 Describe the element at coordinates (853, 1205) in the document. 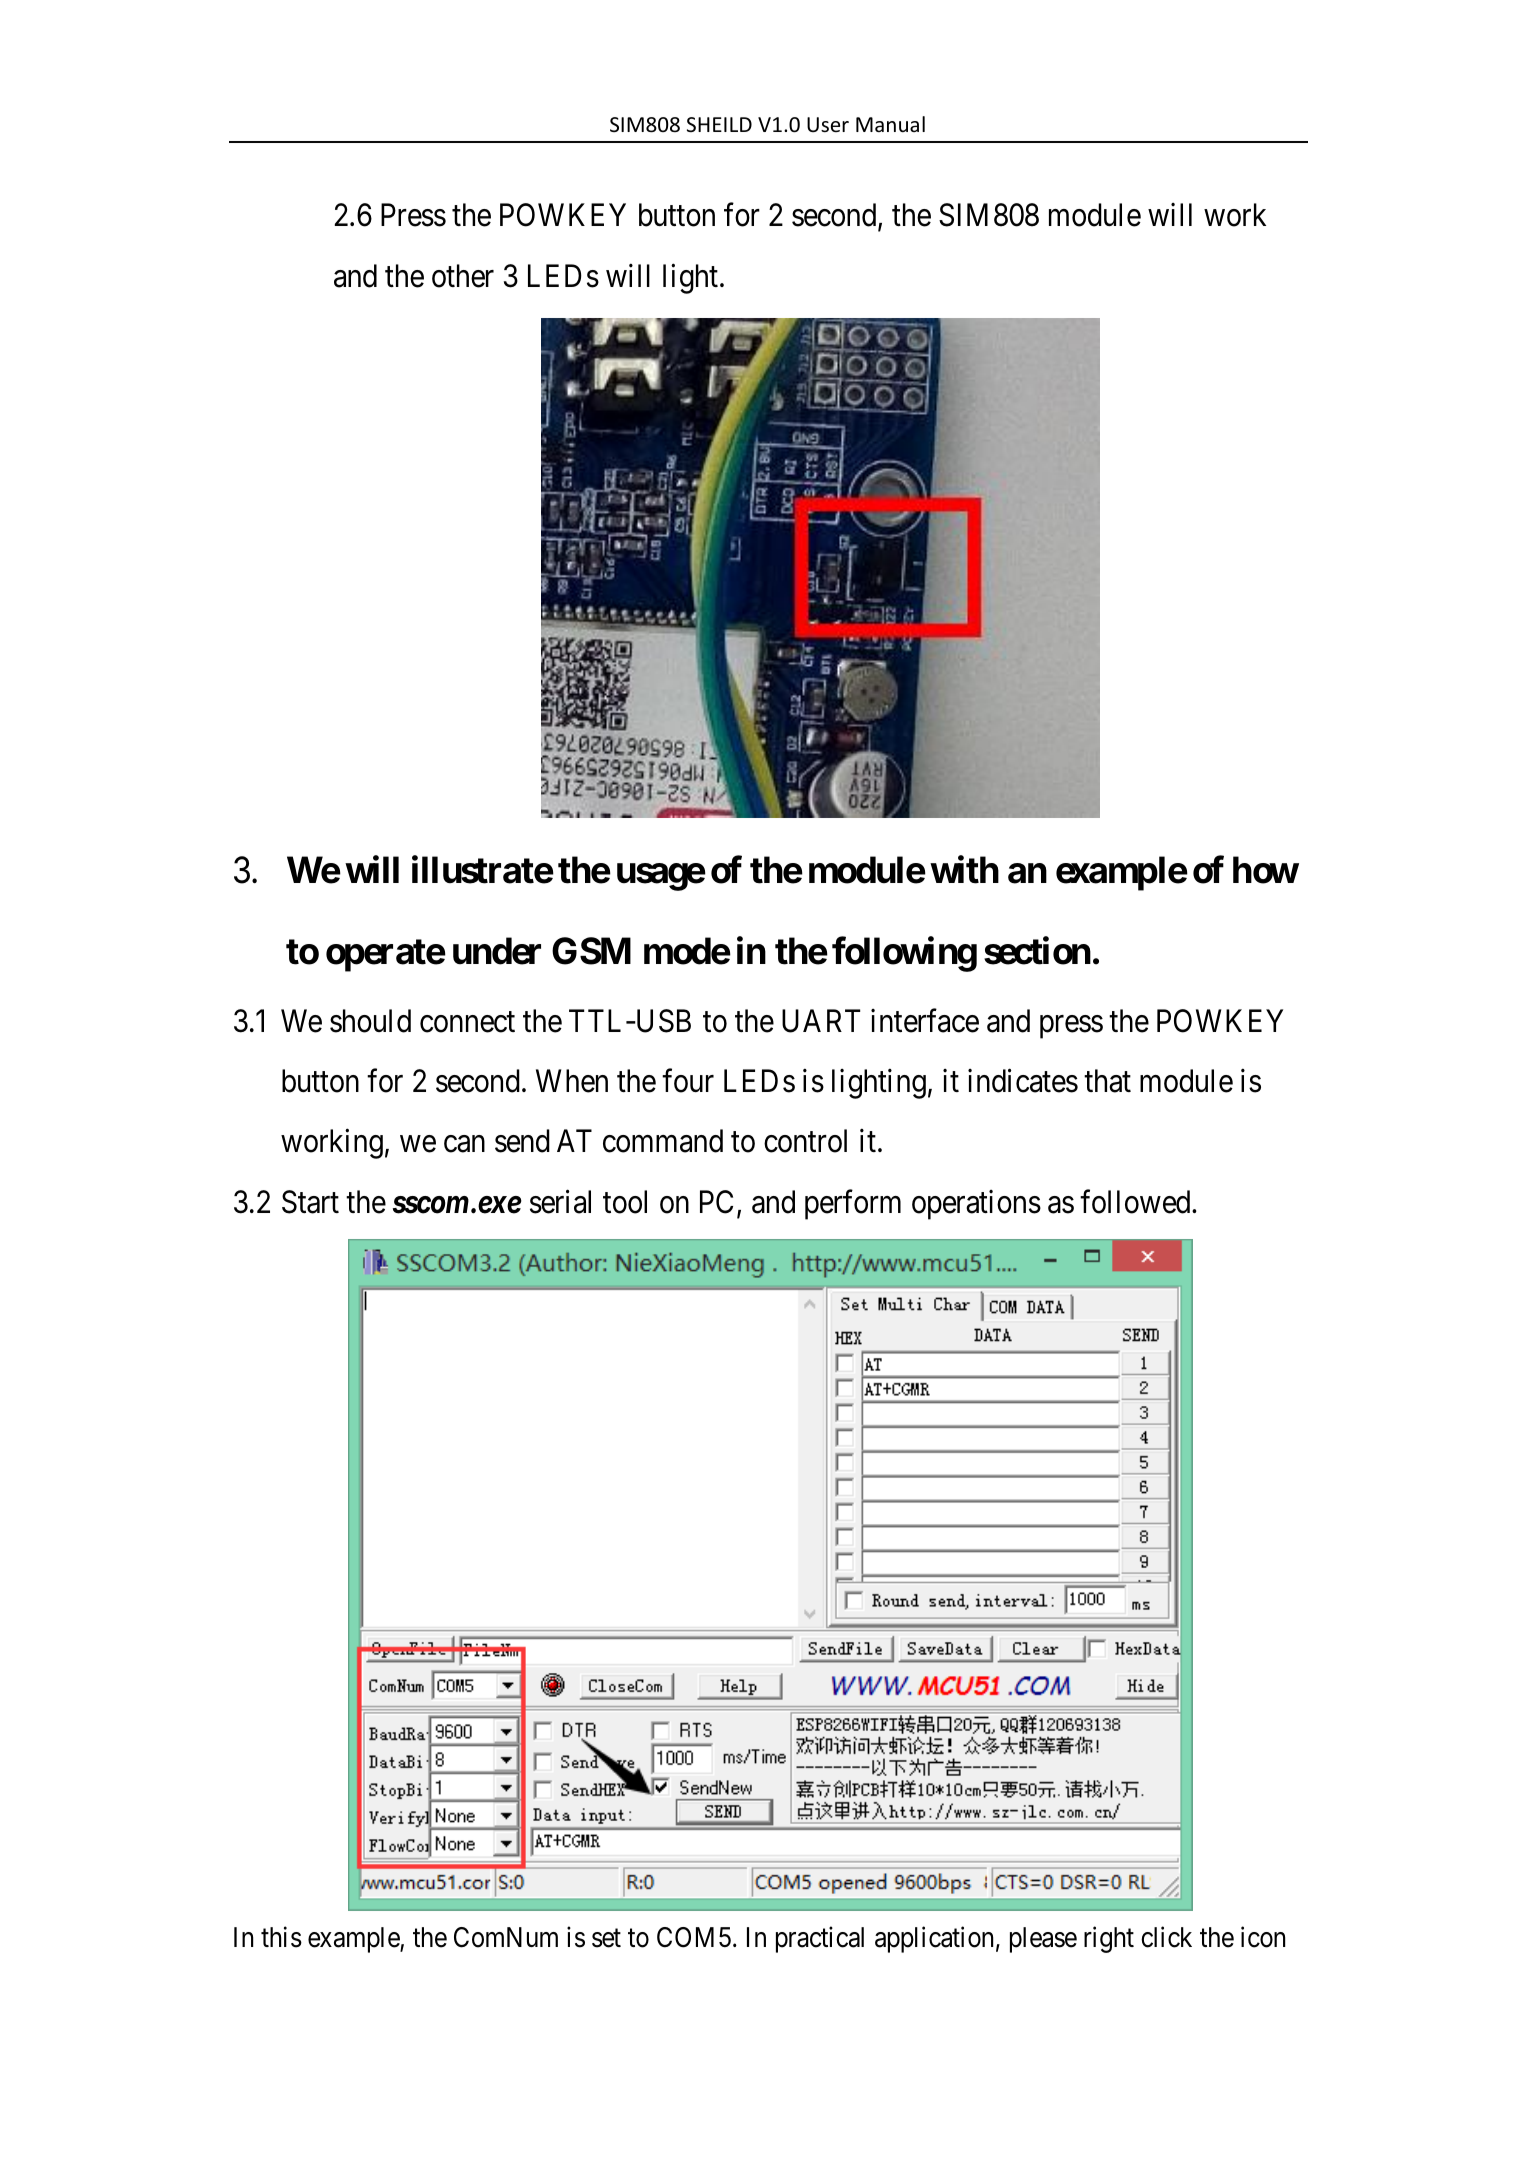

I see `perform` at that location.
